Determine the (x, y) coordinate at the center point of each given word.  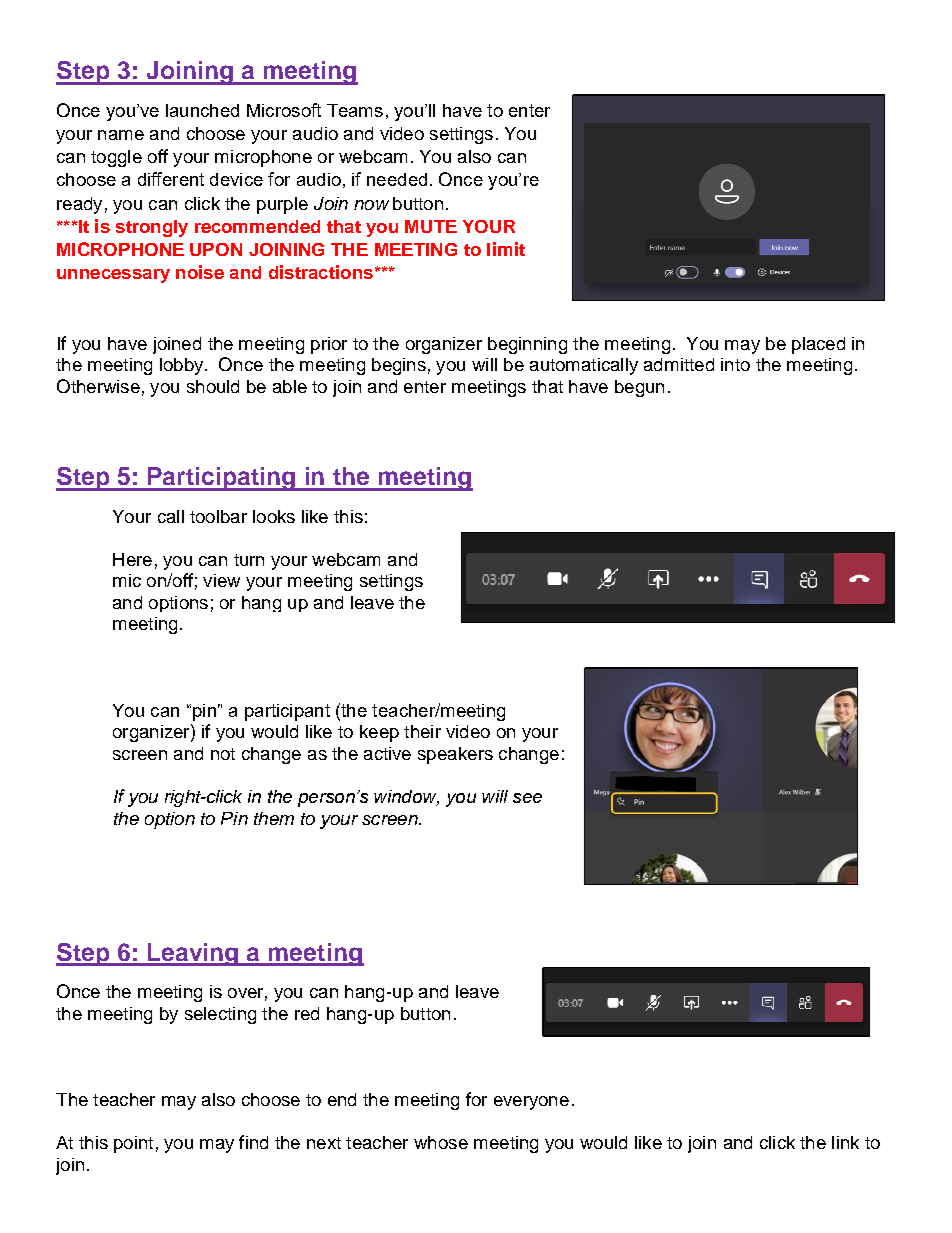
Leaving (193, 954)
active (387, 753)
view (221, 580)
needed (397, 179)
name (121, 135)
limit (506, 249)
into (735, 364)
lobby (183, 366)
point (133, 1144)
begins (399, 366)
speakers (455, 755)
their (422, 731)
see (527, 798)
